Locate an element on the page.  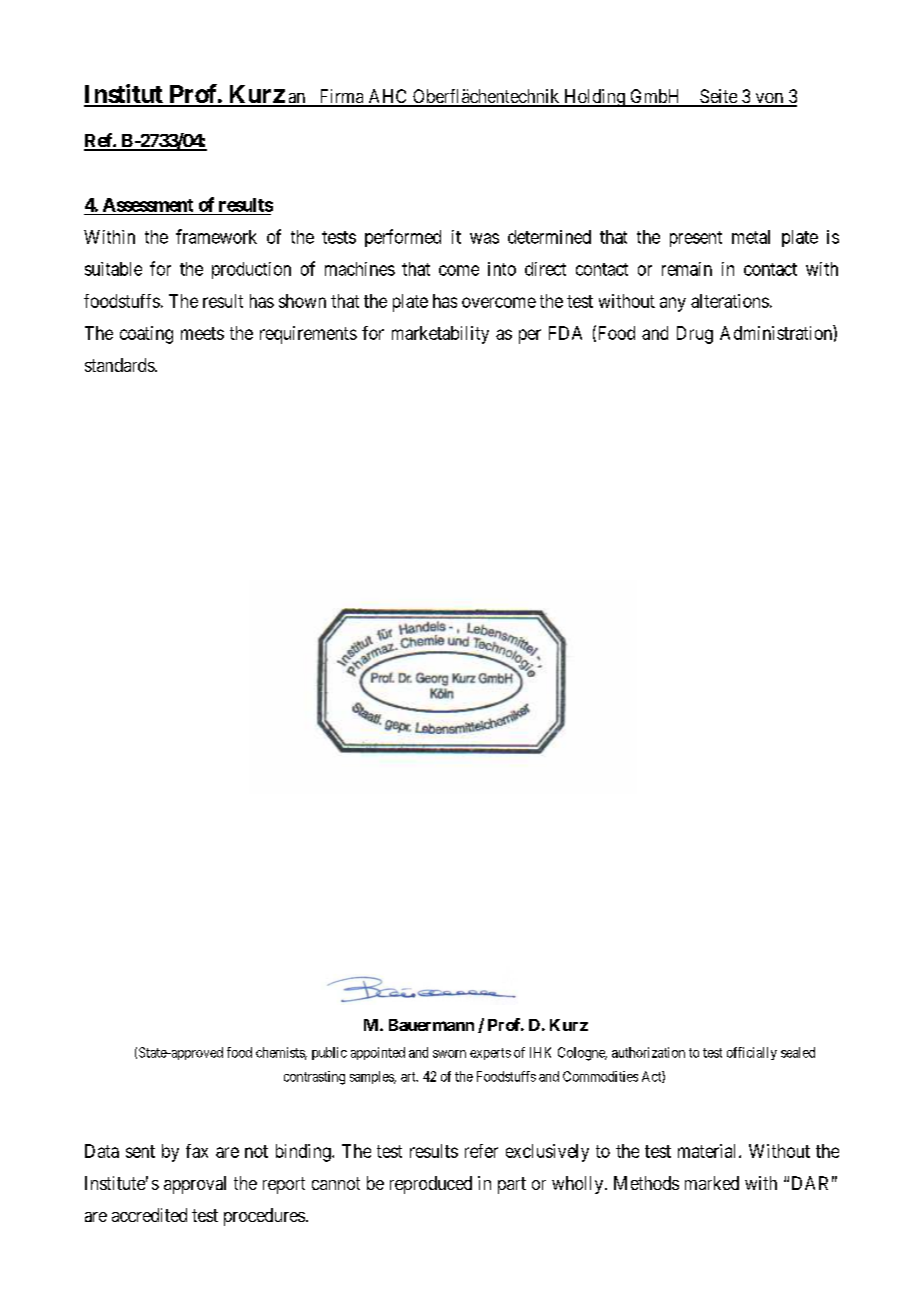
AHC is located at coordinates (388, 97).
